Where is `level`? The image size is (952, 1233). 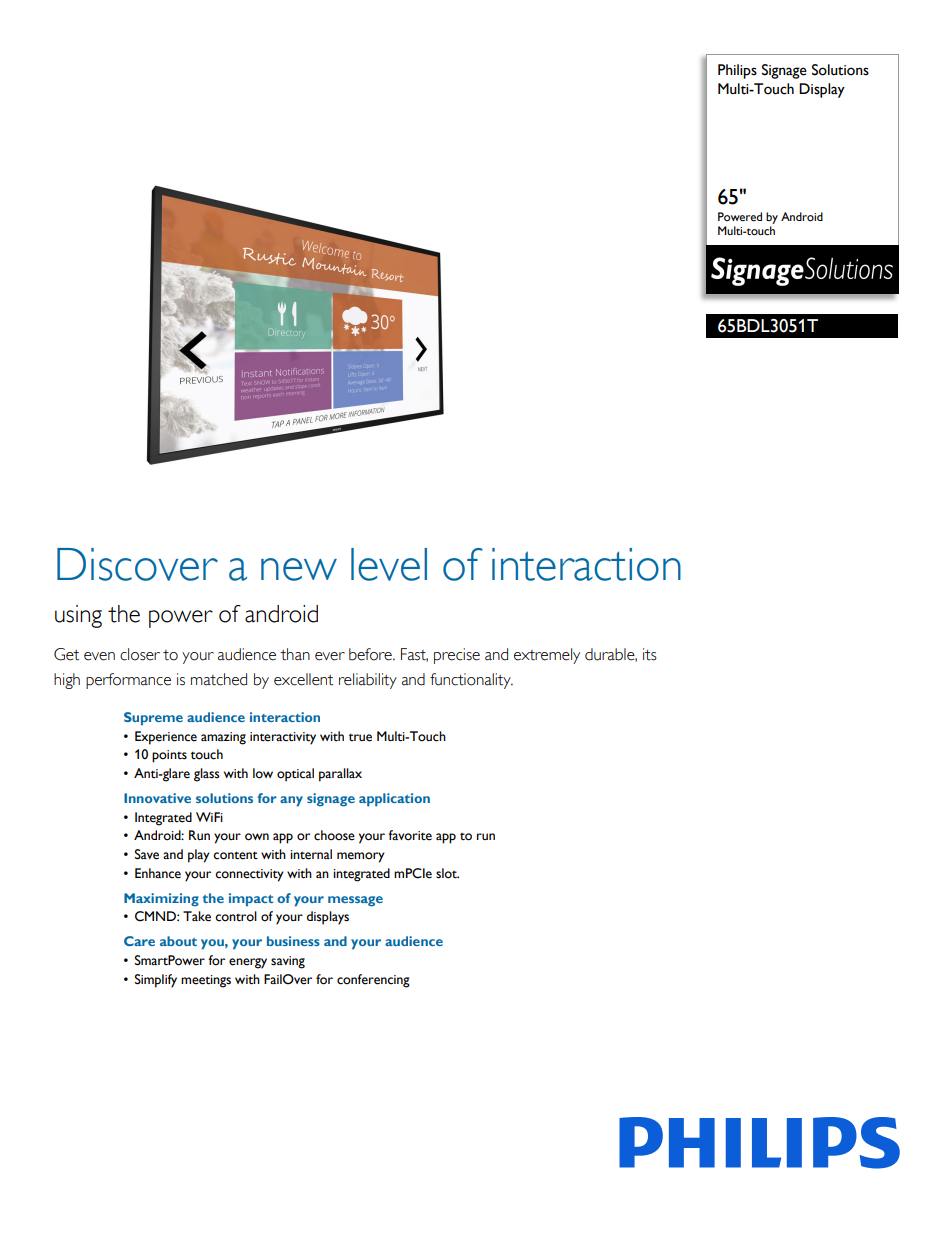 level is located at coordinates (389, 564).
